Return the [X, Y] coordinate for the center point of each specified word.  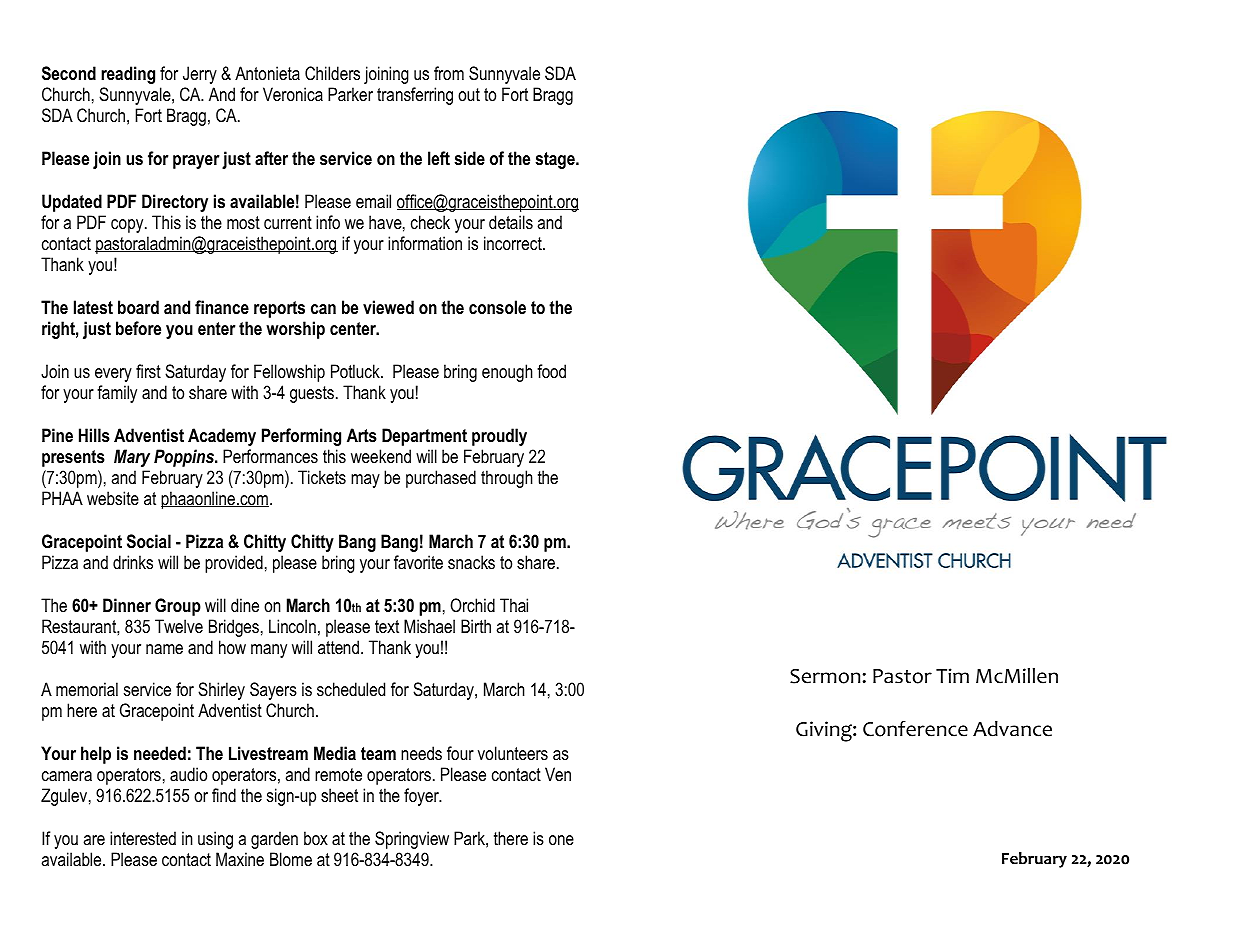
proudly [499, 437]
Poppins [185, 458]
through [507, 479]
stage [556, 160]
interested [143, 838]
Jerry [200, 75]
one [561, 840]
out [469, 95]
